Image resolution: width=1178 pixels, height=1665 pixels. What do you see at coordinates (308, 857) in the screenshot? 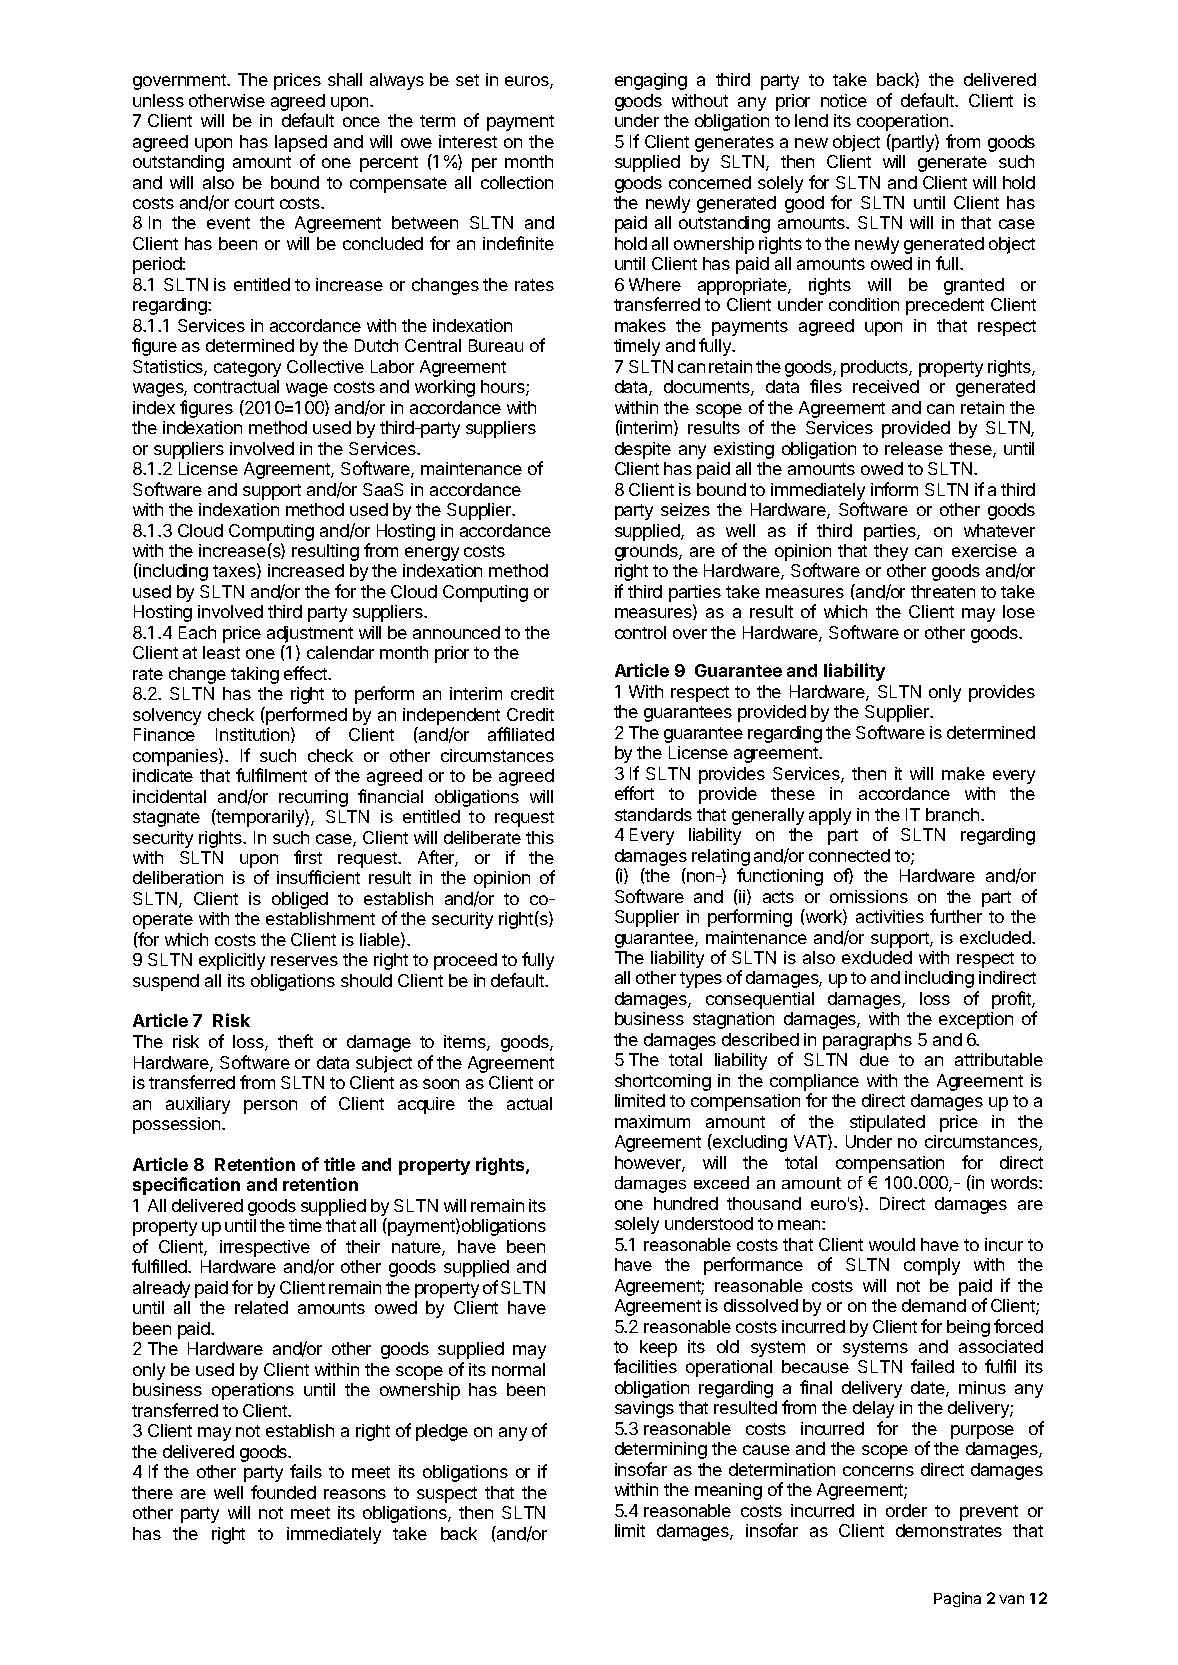
I see `first` at bounding box center [308, 857].
